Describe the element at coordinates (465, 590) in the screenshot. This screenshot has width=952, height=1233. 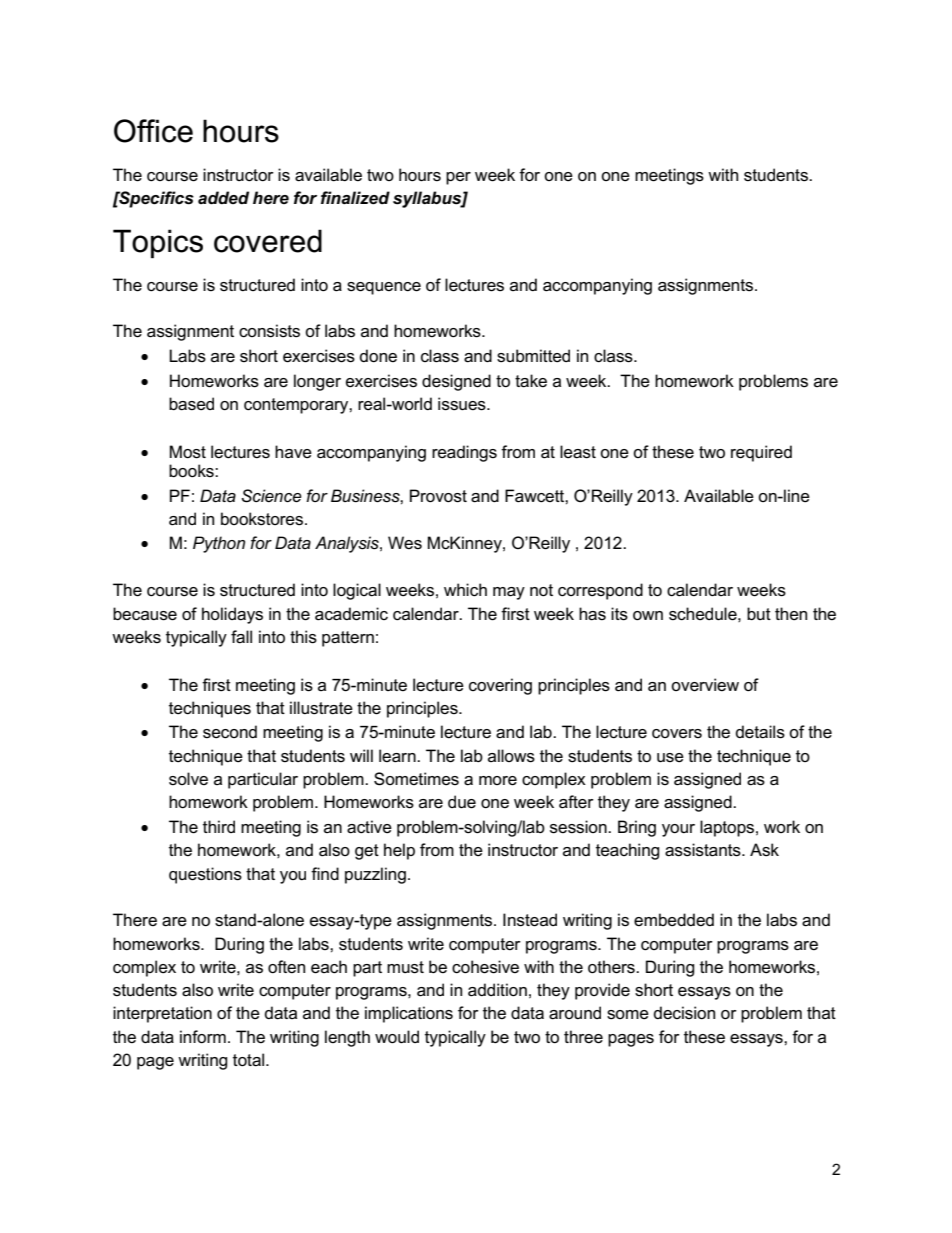
I see `which` at that location.
